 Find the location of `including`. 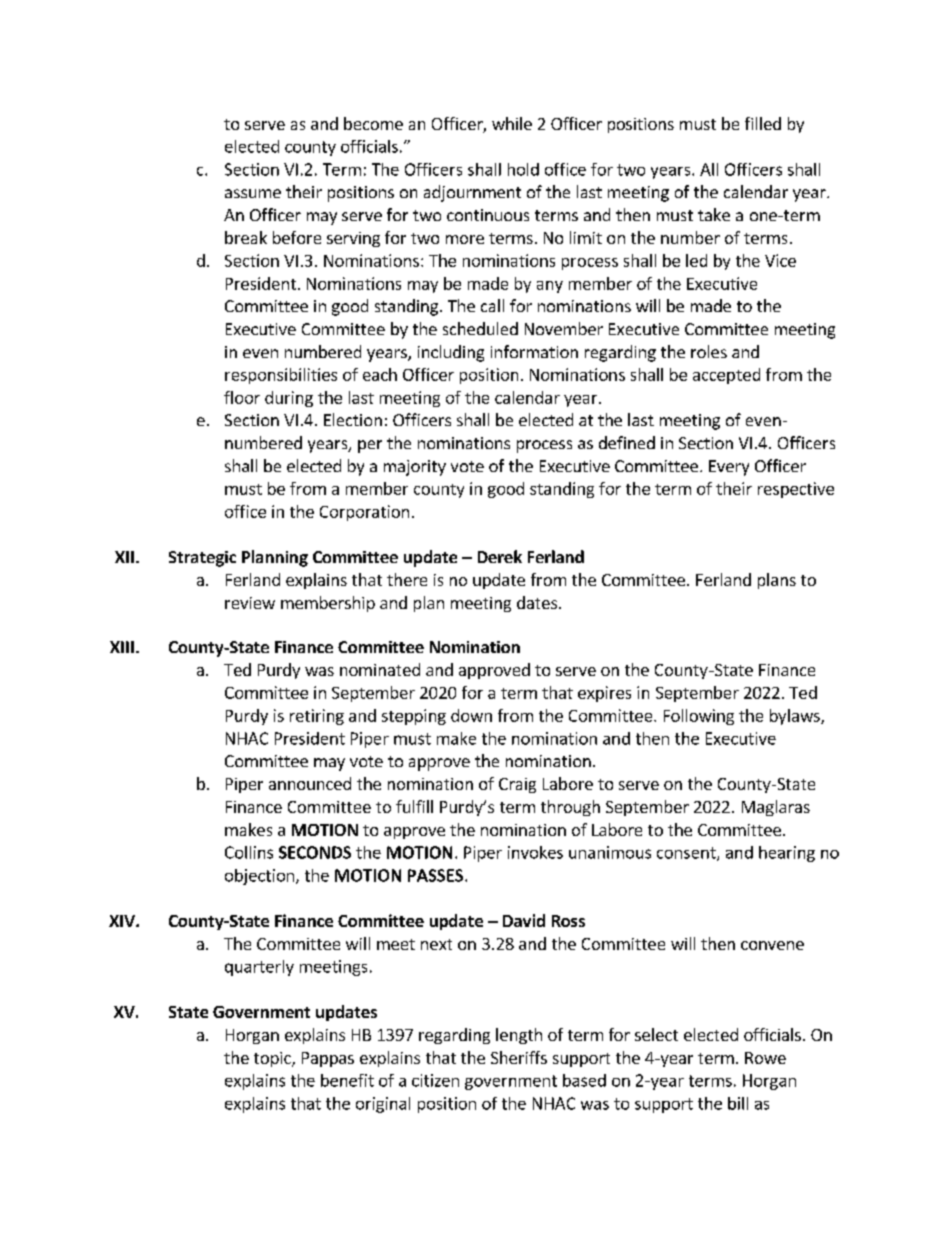

including is located at coordinates (451, 353).
